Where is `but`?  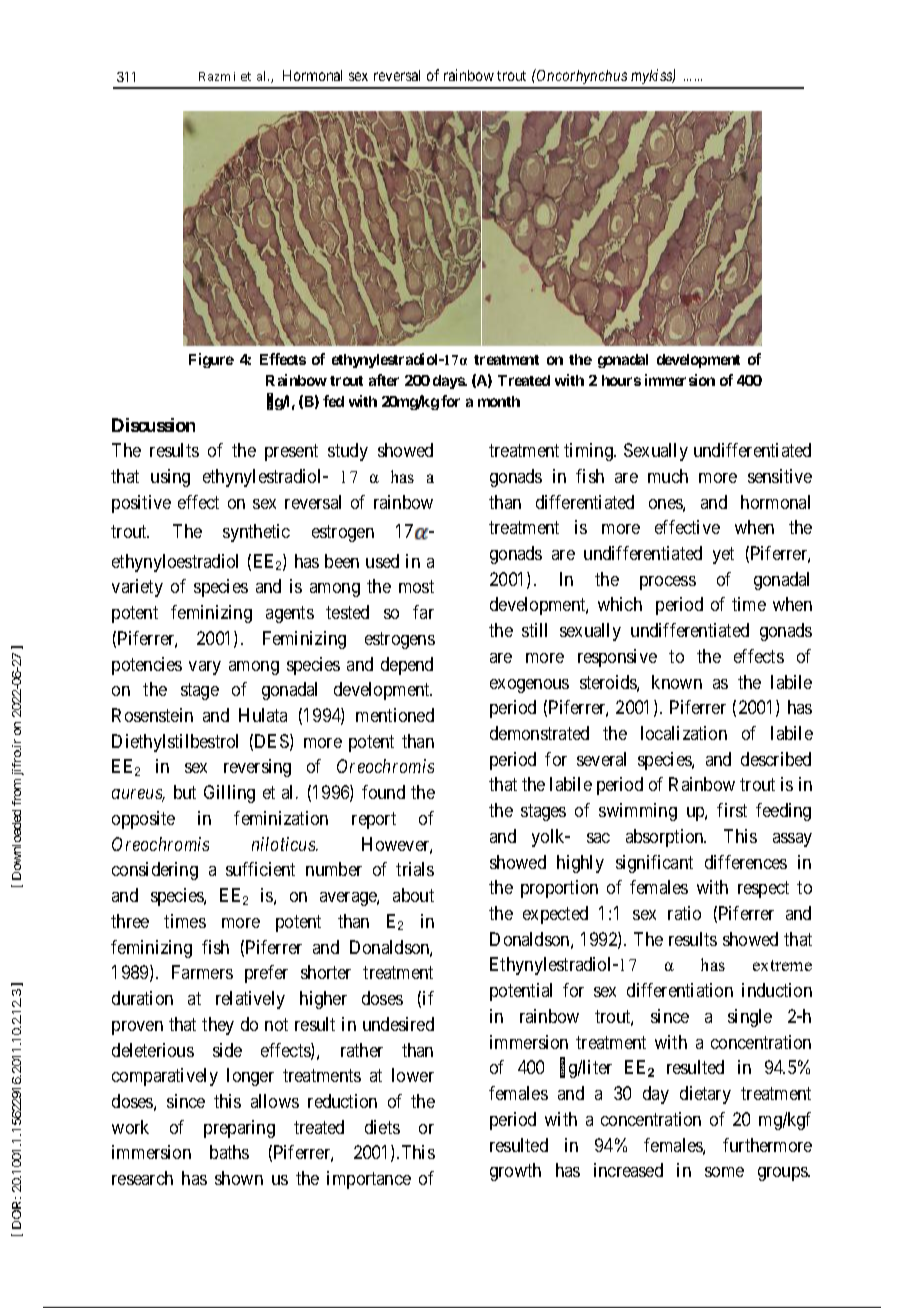
but is located at coordinates (185, 792).
